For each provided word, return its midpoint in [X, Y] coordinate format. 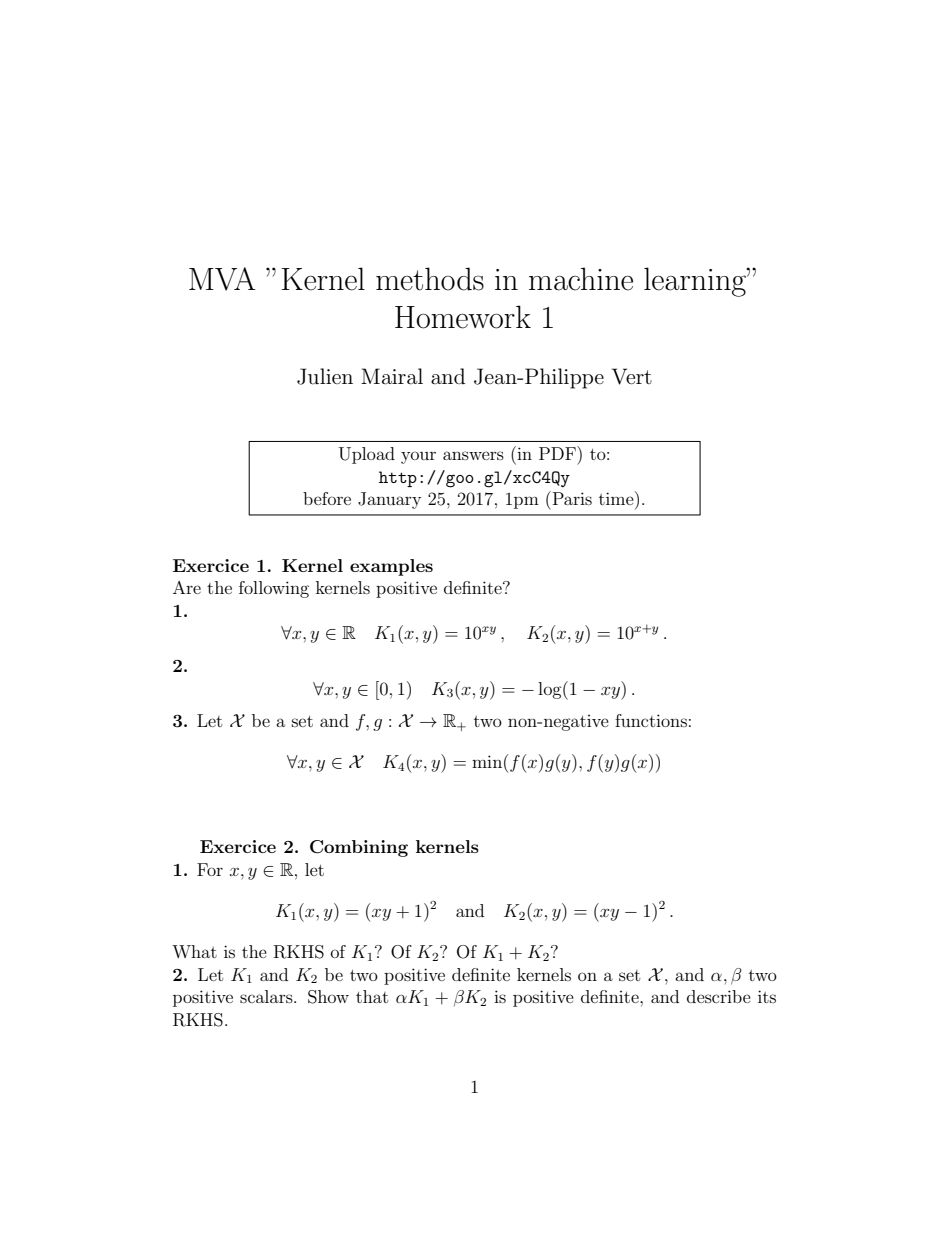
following [274, 589]
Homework [463, 317]
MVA [222, 279]
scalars [267, 996]
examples [391, 567]
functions [651, 720]
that [372, 996]
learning [696, 282]
